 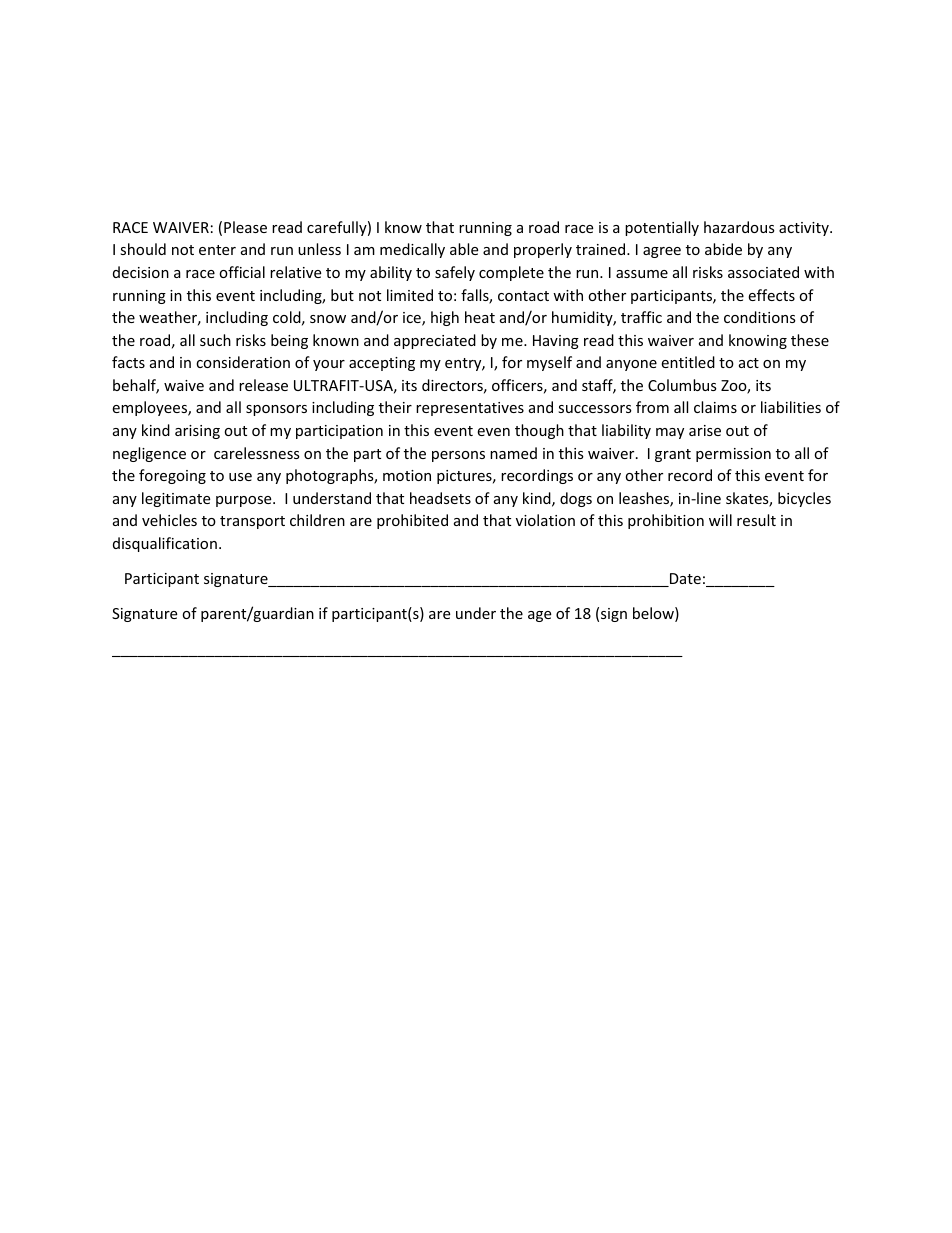 What do you see at coordinates (760, 317) in the screenshot?
I see `conditions` at bounding box center [760, 317].
